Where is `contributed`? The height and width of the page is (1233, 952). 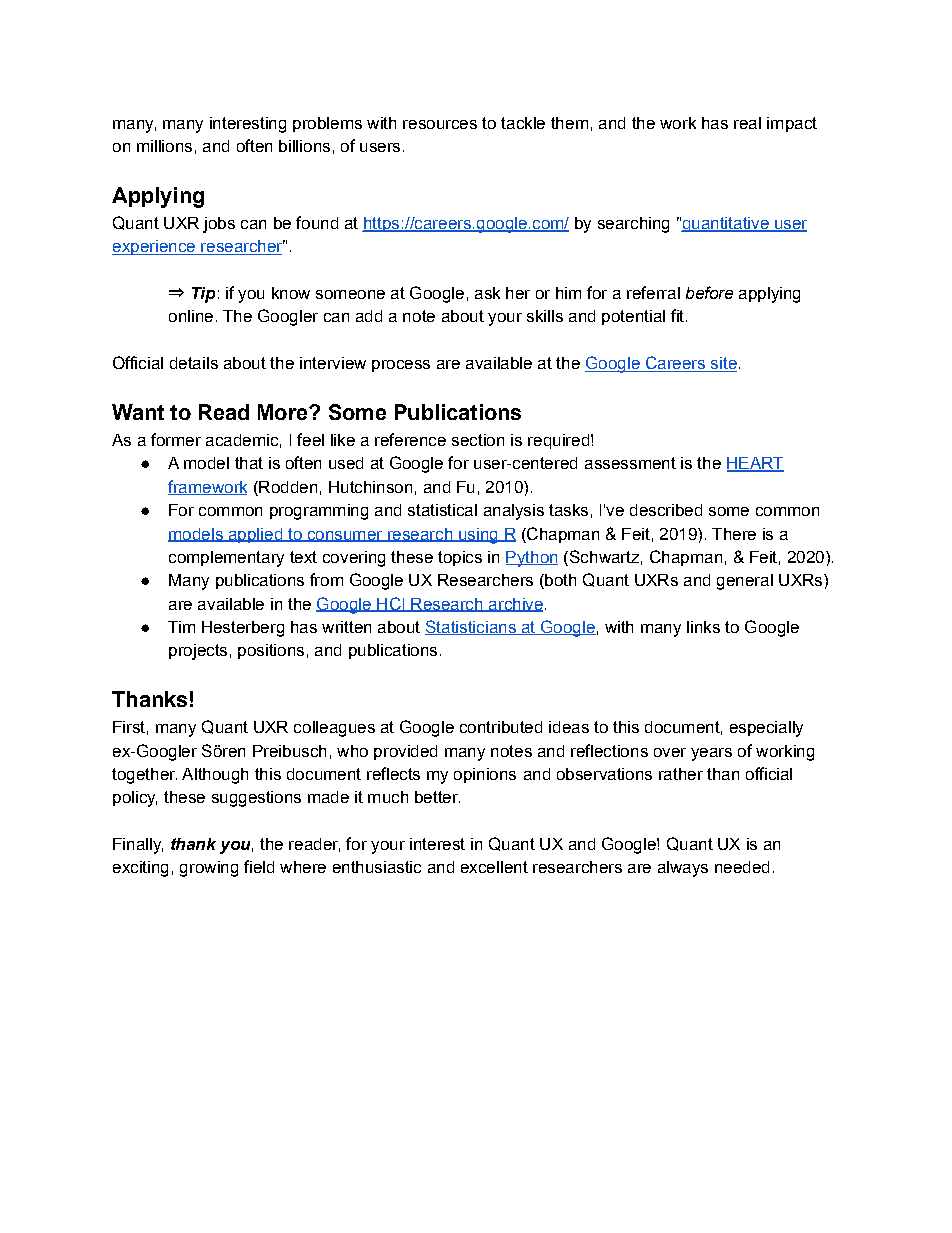 contributed is located at coordinates (501, 727).
